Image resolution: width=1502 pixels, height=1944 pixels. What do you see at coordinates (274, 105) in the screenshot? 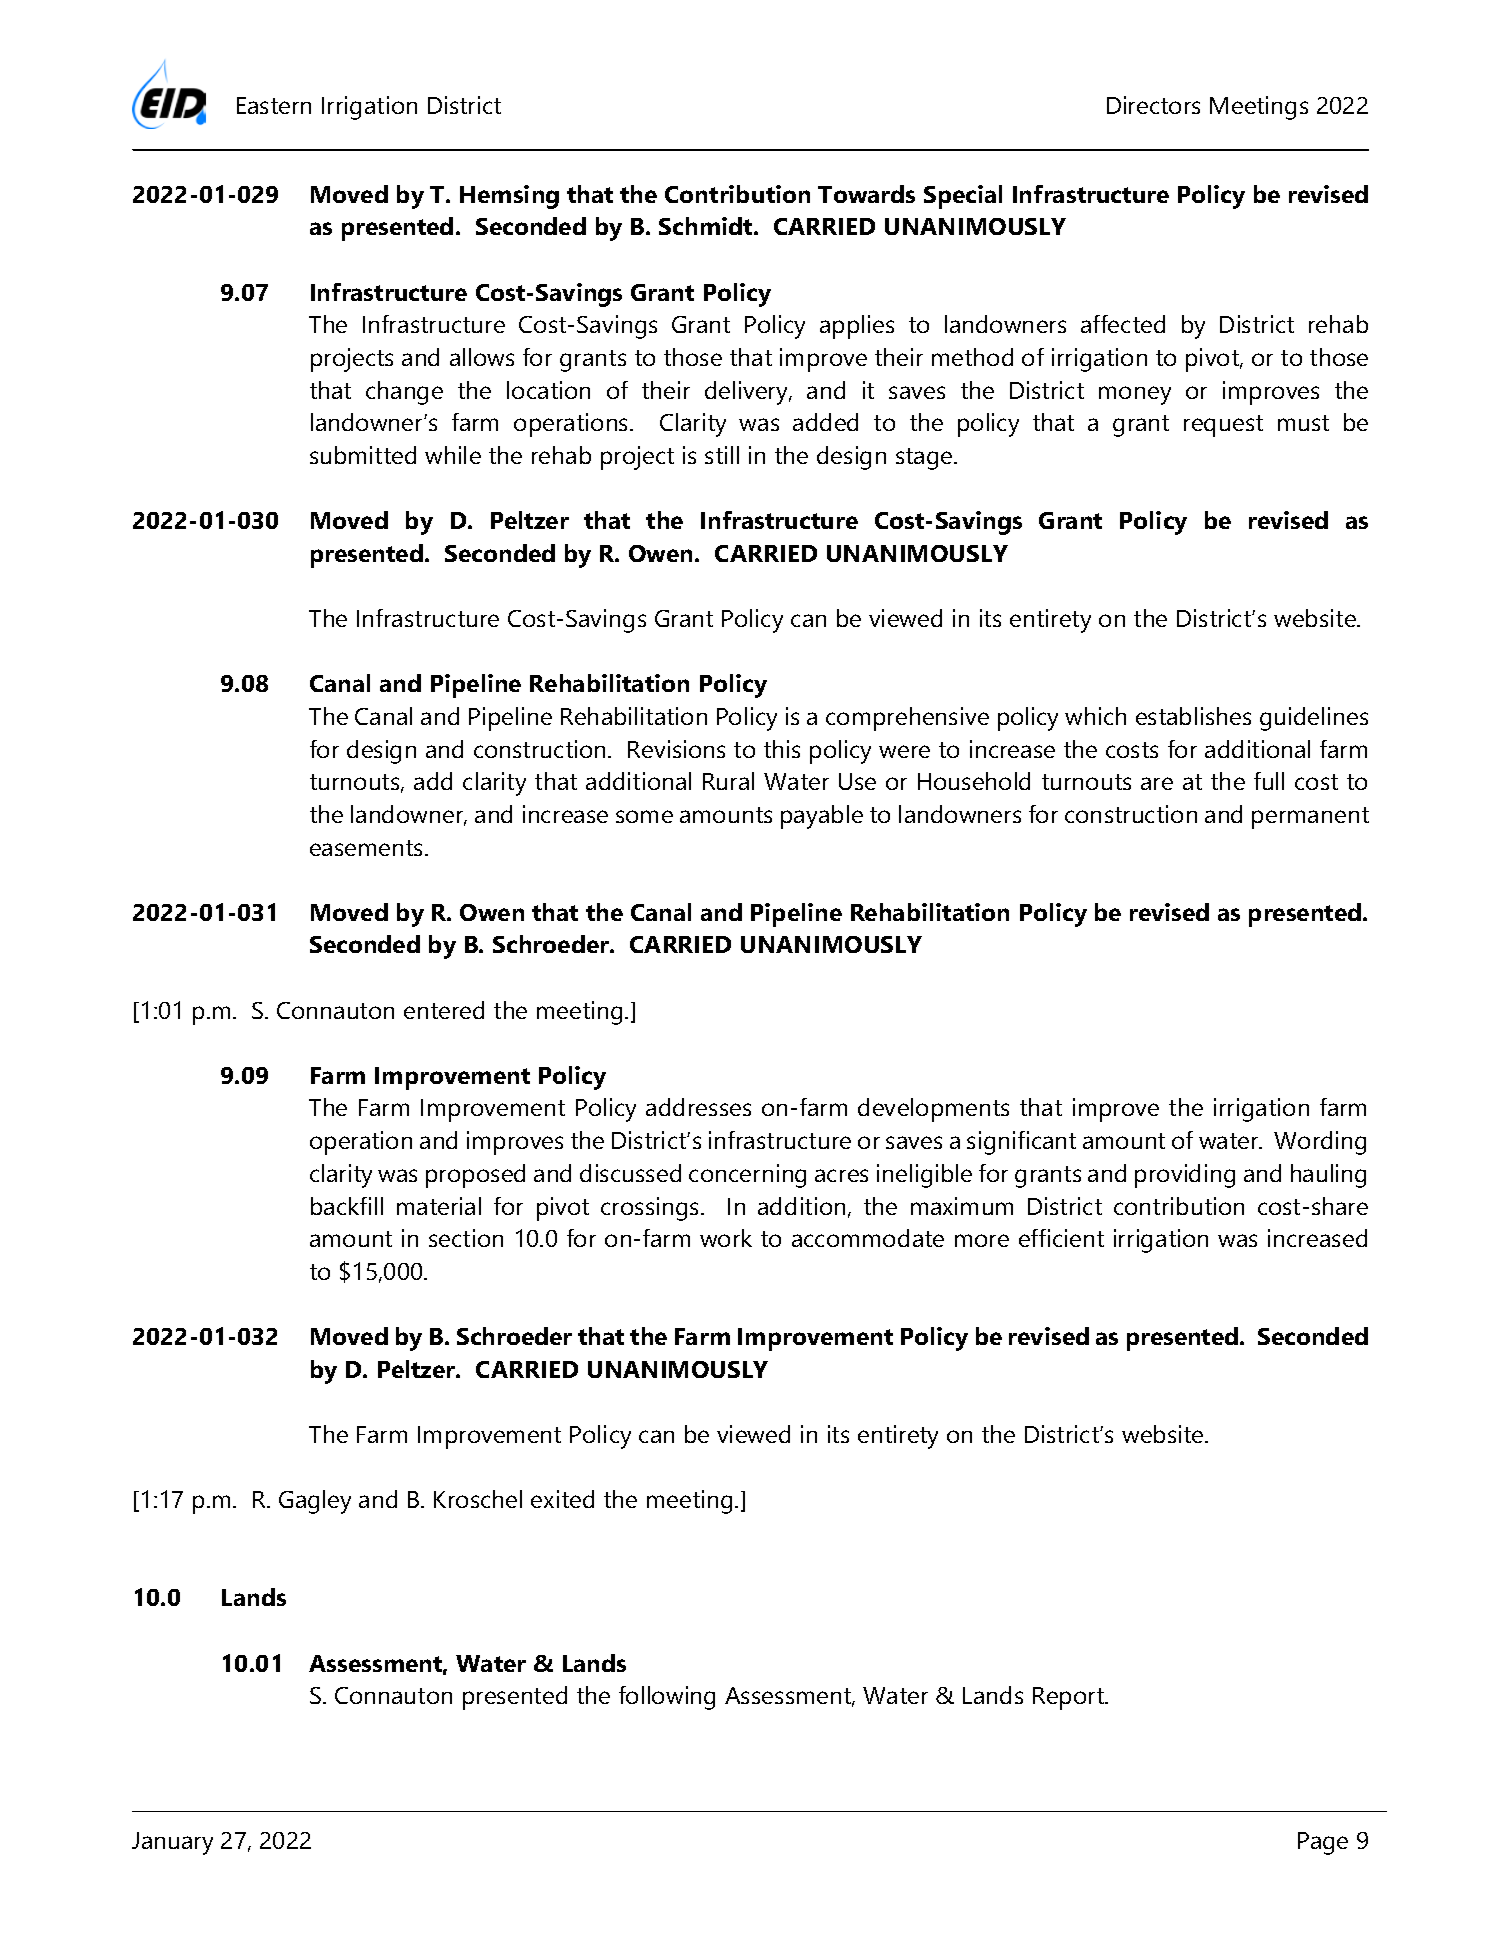
I see `Eastern` at bounding box center [274, 105].
